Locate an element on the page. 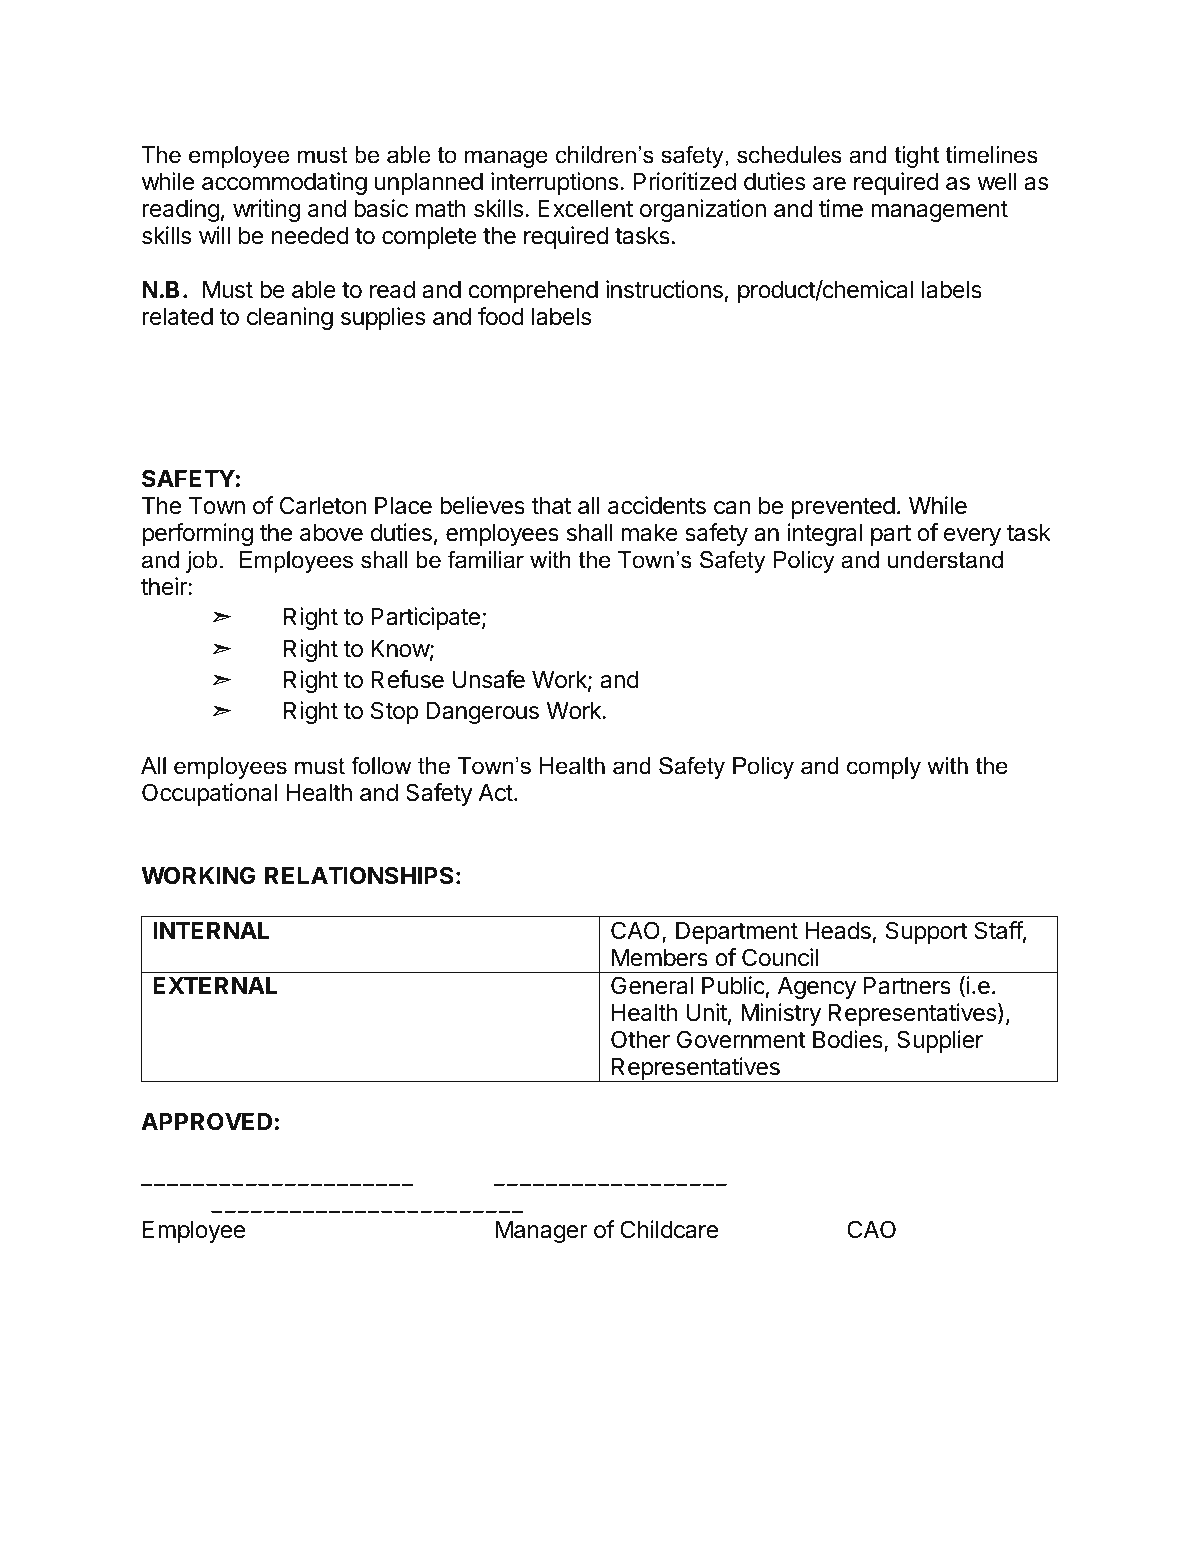  INTERNAL is located at coordinates (211, 930).
